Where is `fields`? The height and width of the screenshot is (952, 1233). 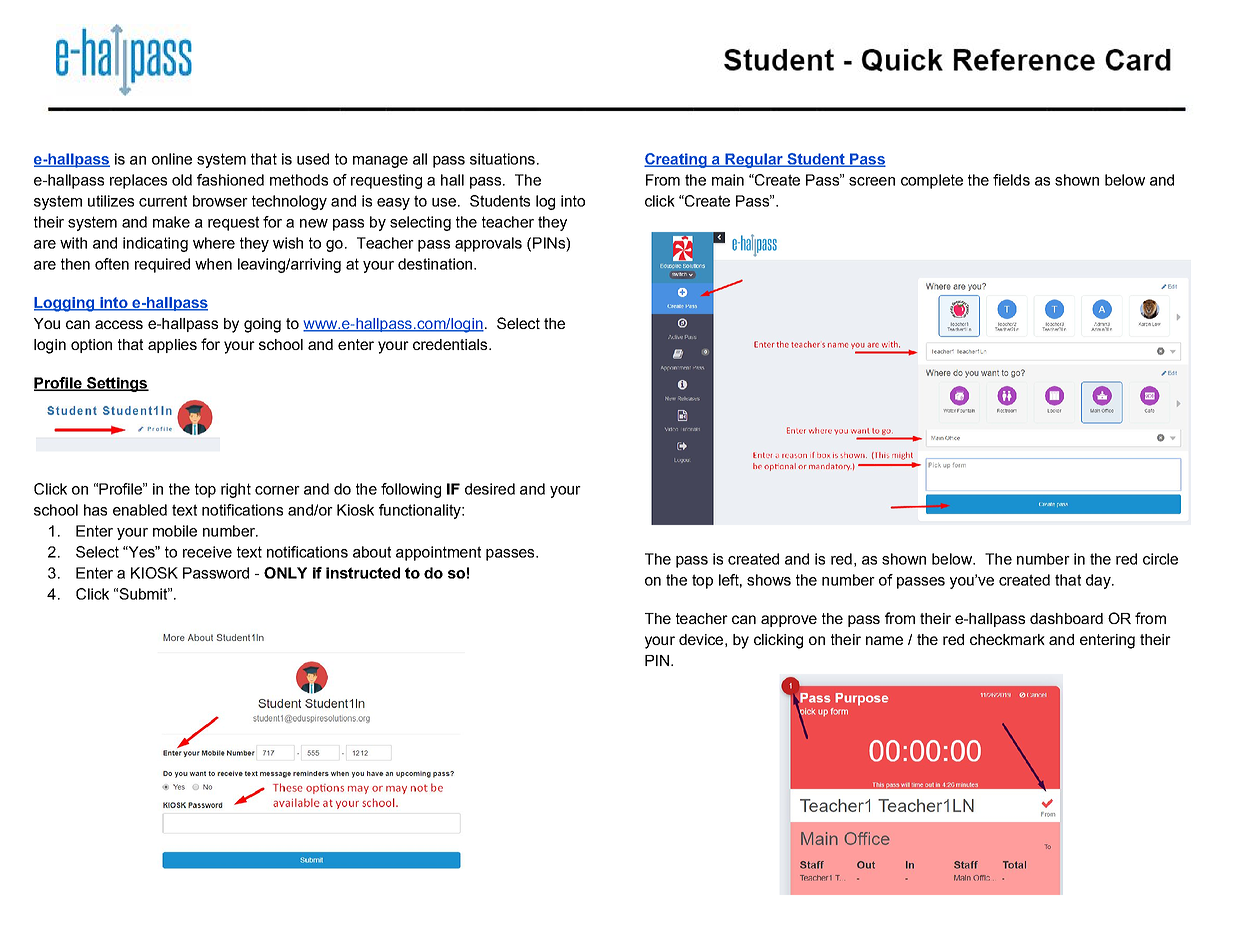 fields is located at coordinates (1011, 180).
